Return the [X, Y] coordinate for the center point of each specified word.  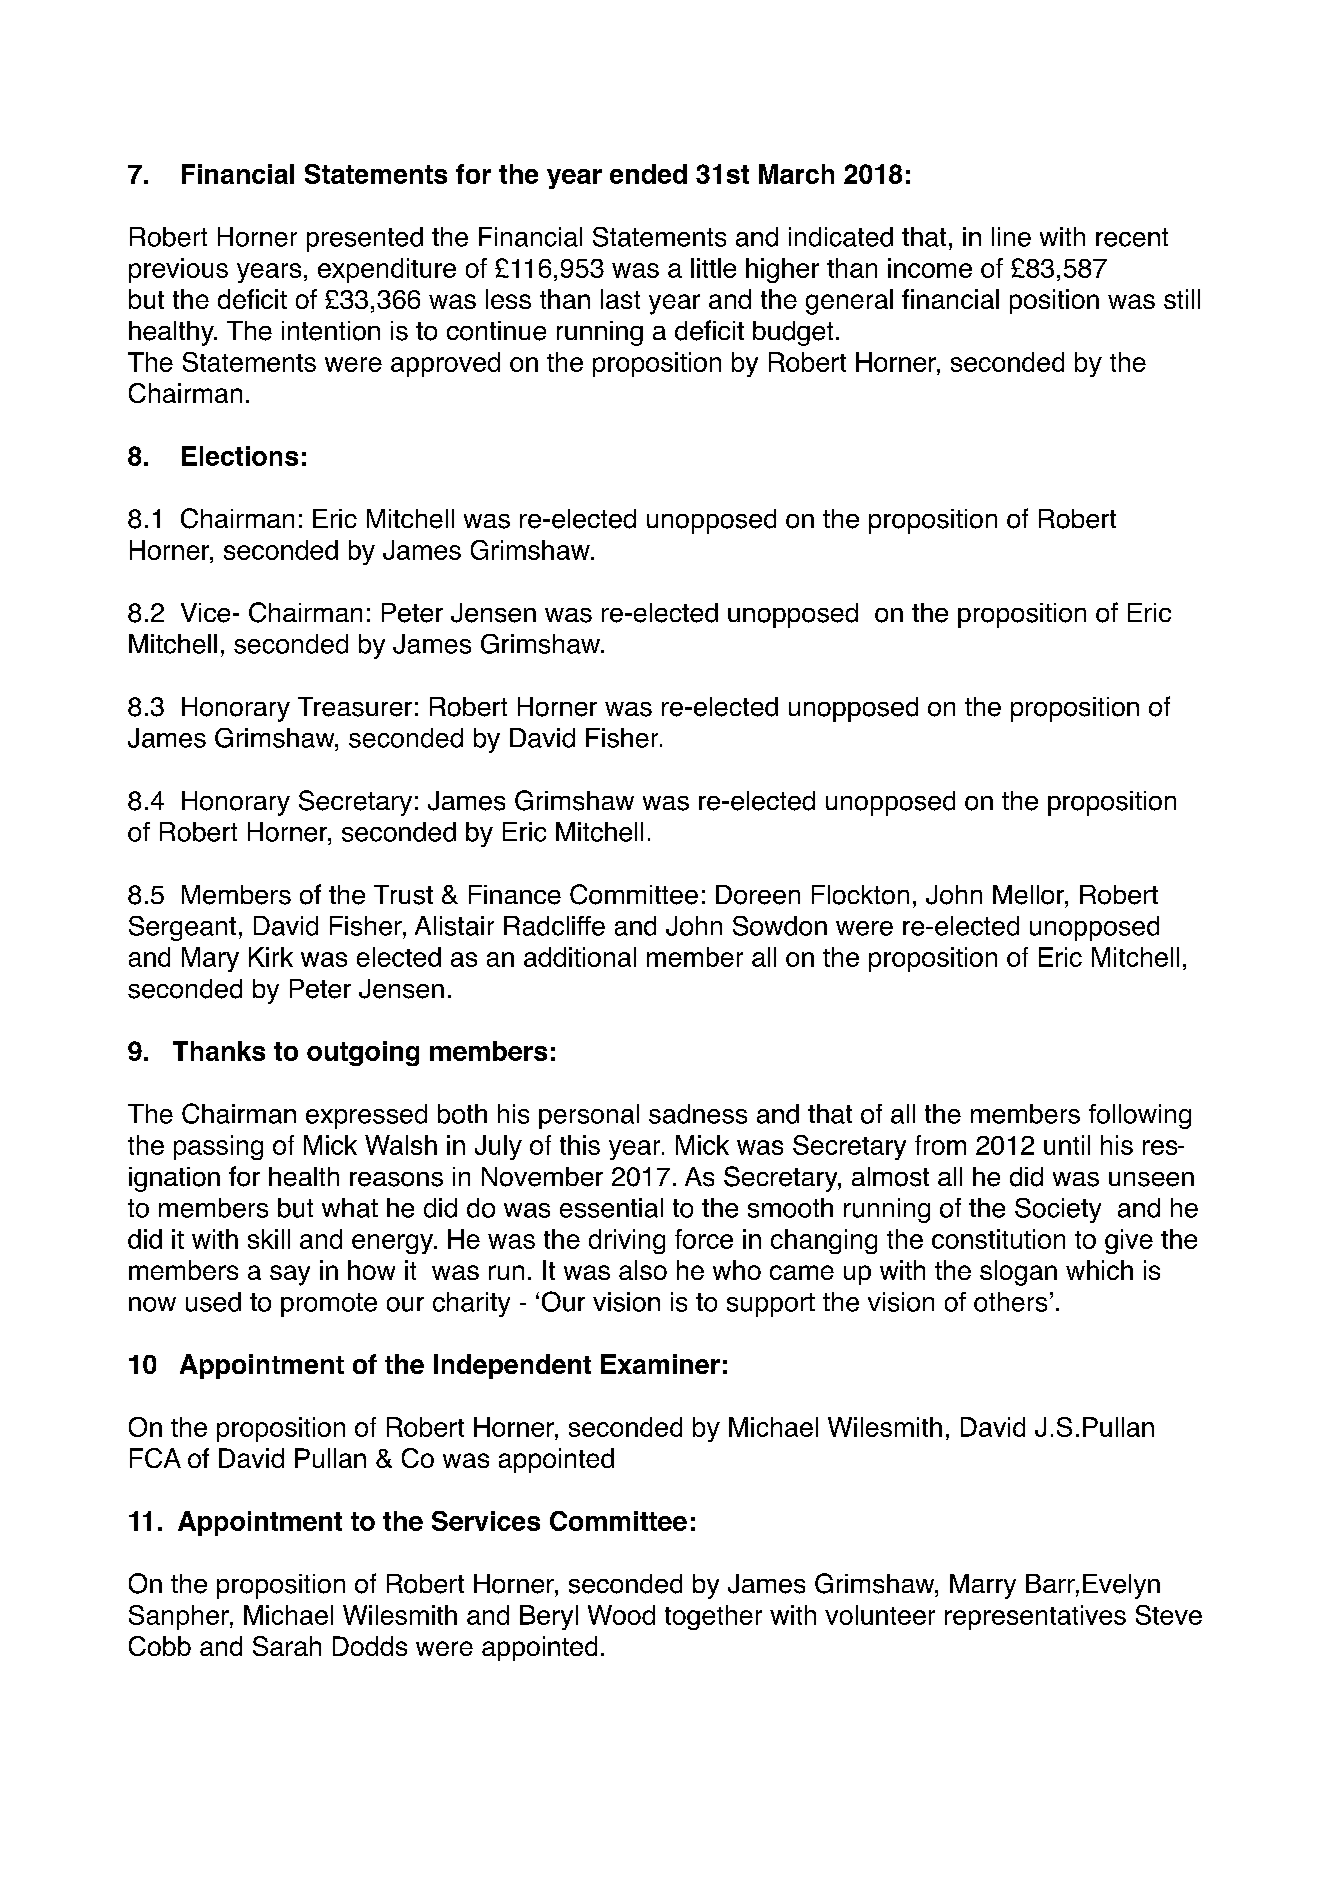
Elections [240, 456]
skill [269, 1239]
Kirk [271, 957]
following [1140, 1116]
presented [365, 239]
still [1182, 299]
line [1011, 237]
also [643, 1270]
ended [648, 174]
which [1099, 1270]
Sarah [287, 1646]
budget [793, 333]
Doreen [758, 895]
